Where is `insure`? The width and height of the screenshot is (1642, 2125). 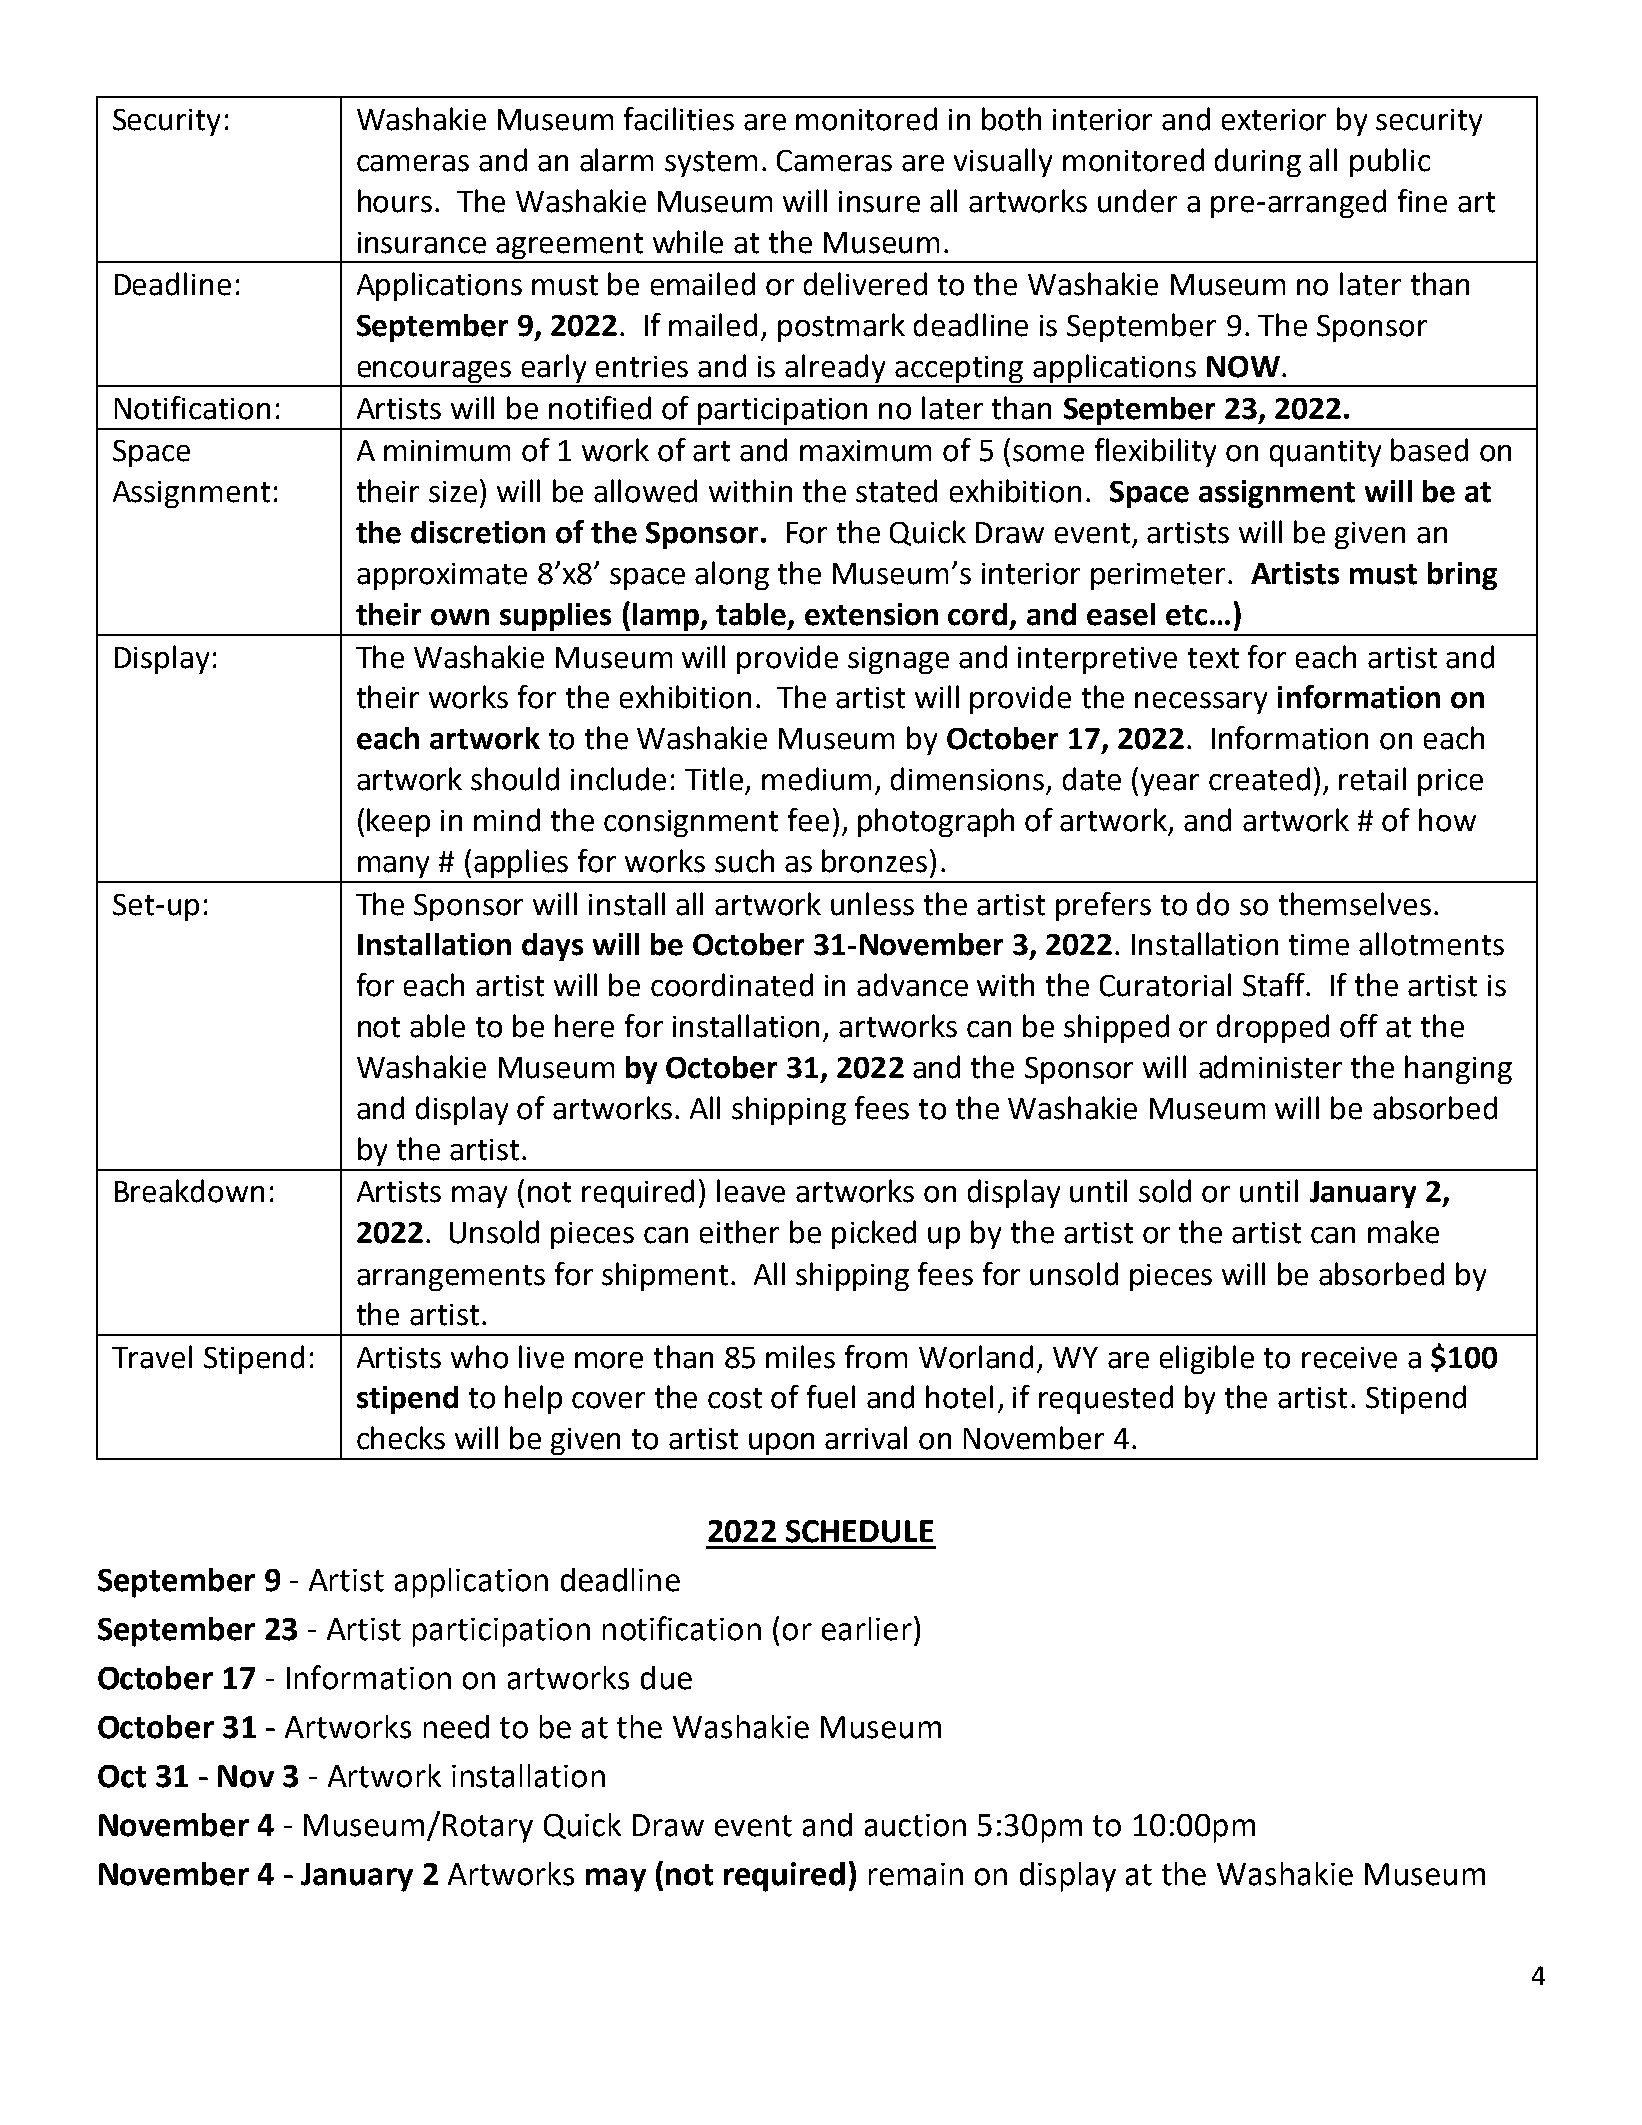 insure is located at coordinates (879, 202).
